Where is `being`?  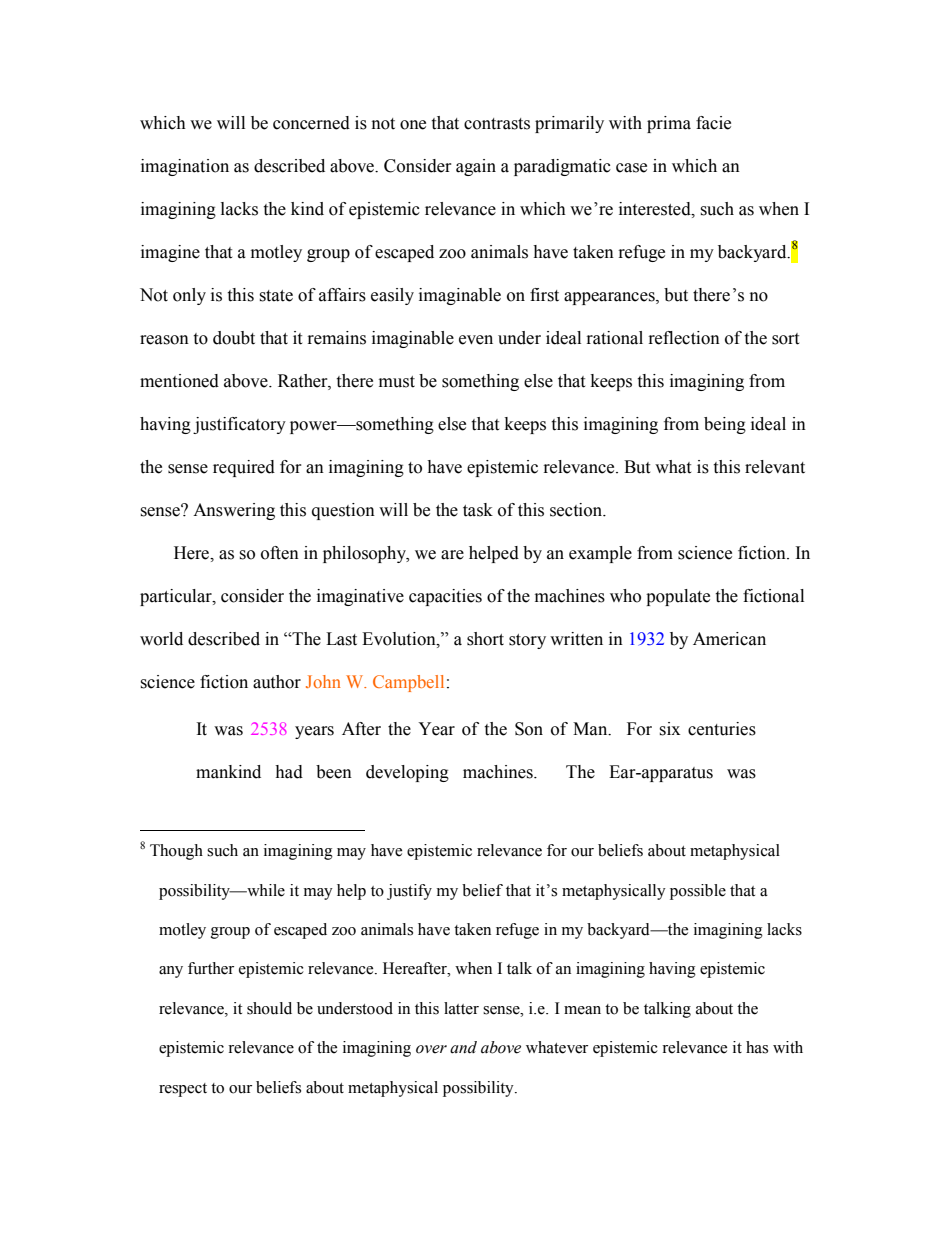
being is located at coordinates (725, 425).
